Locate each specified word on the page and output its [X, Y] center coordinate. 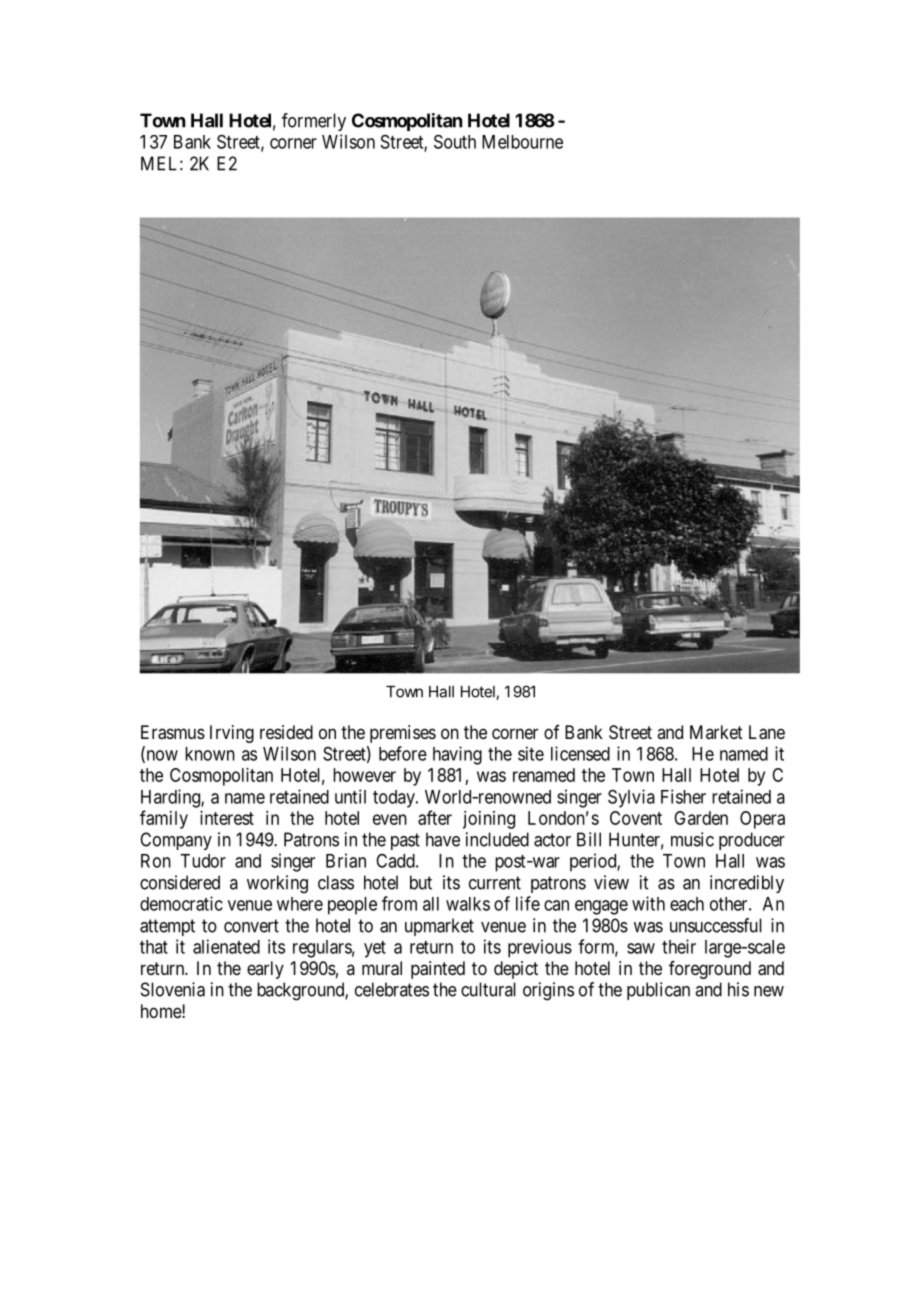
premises [403, 734]
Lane [767, 732]
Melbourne [522, 142]
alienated [226, 946]
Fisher [683, 796]
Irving [232, 734]
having [457, 755]
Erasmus [173, 732]
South [455, 141]
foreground [710, 970]
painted [438, 970]
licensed [580, 753]
